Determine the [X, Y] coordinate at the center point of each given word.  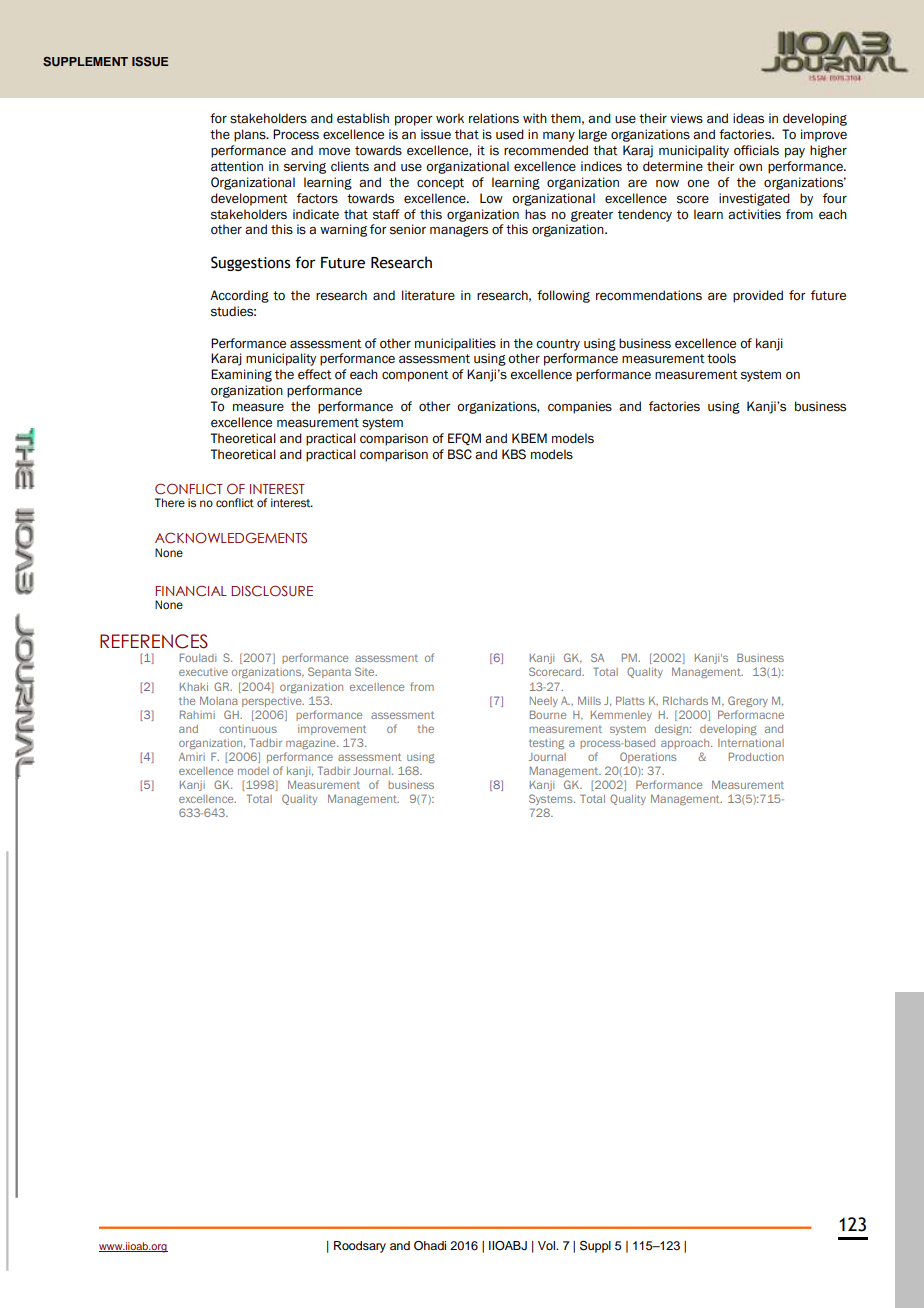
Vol [547, 1245]
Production [756, 756]
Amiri [192, 757]
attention [237, 166]
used [510, 134]
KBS [514, 454]
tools [721, 358]
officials [756, 150]
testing [546, 744]
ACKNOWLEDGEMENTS [231, 537]
